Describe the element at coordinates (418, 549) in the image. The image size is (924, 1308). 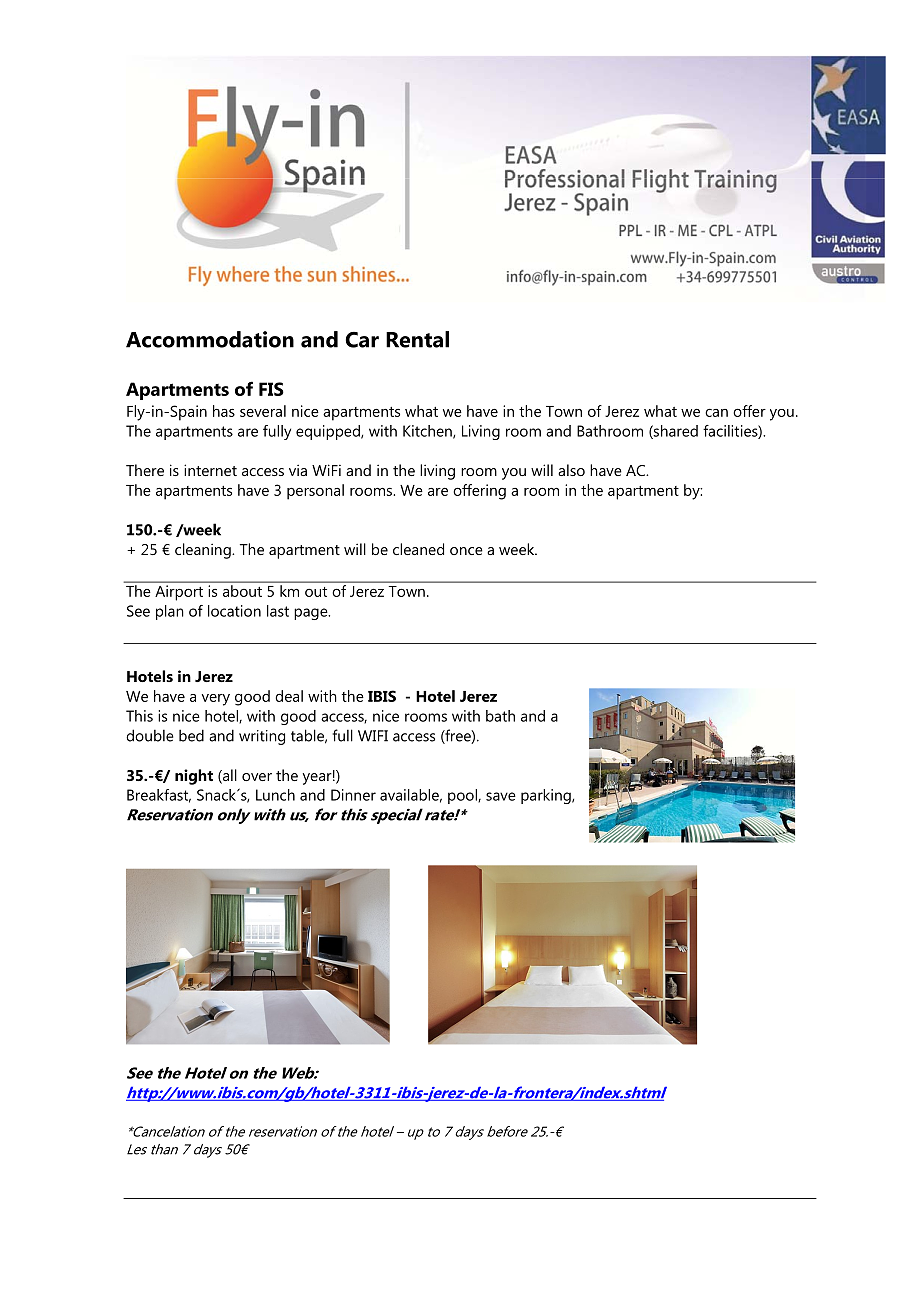
I see `cleaned` at that location.
